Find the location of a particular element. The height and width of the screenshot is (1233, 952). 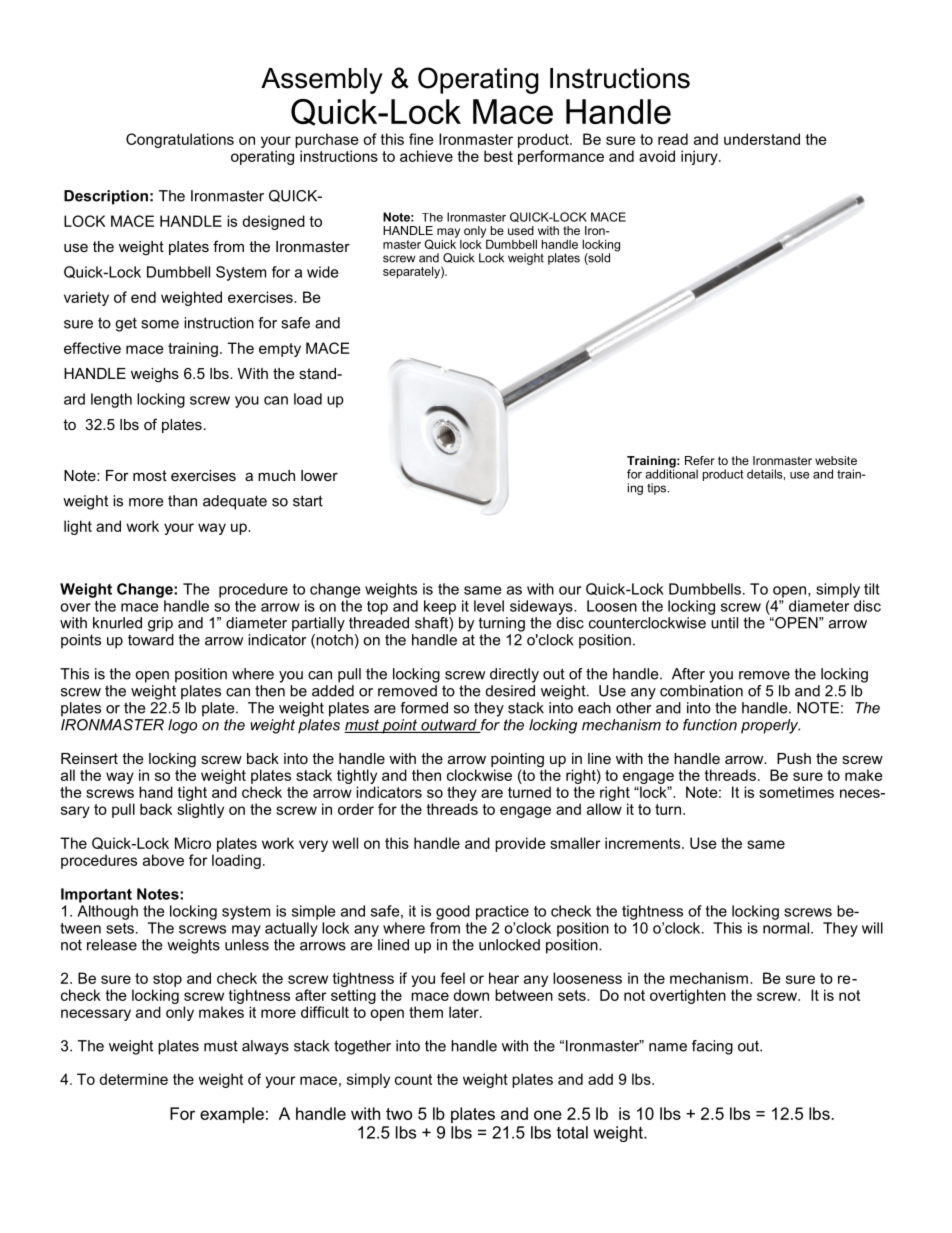

grip is located at coordinates (160, 624).
